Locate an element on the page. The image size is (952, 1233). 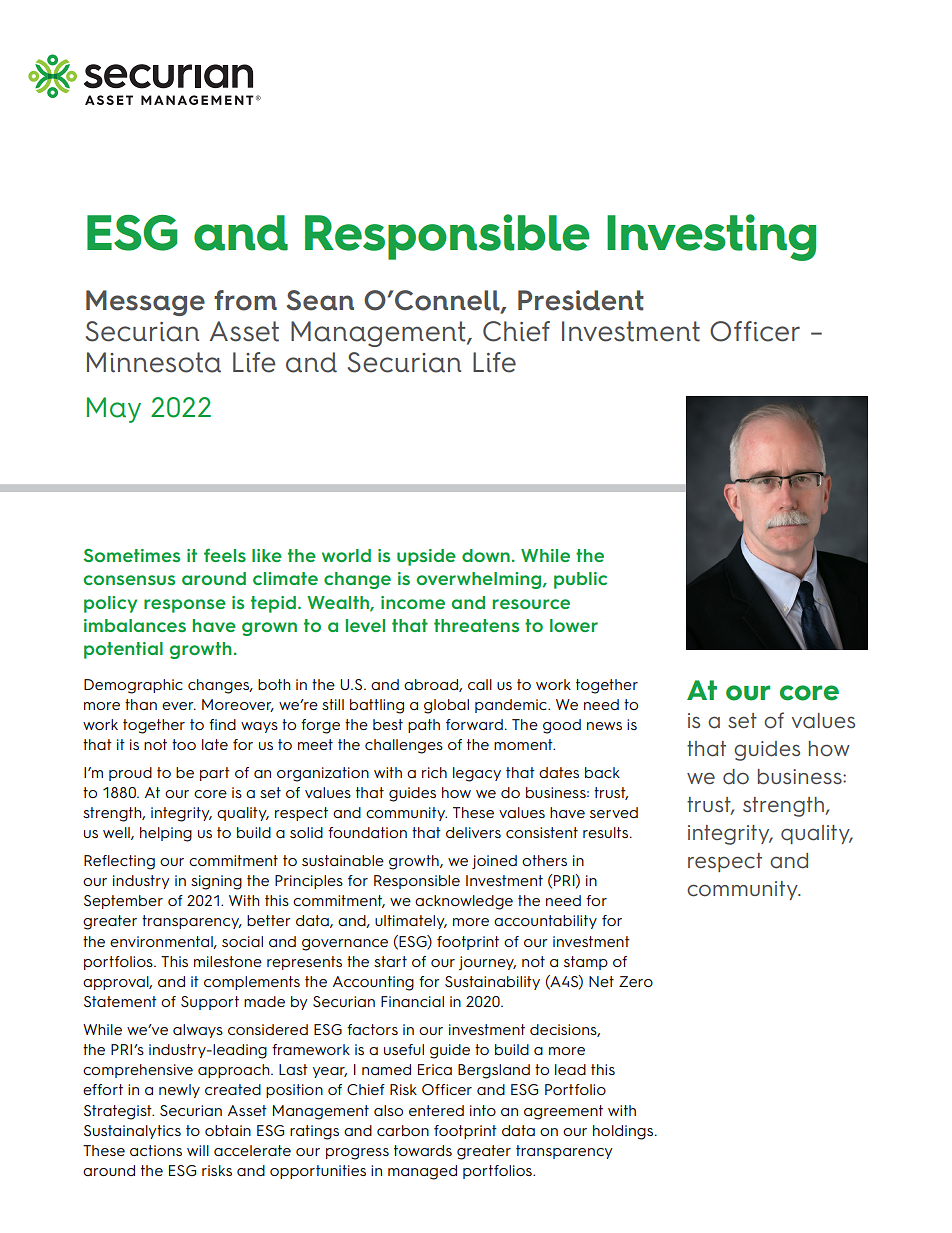
Message is located at coordinates (145, 303).
